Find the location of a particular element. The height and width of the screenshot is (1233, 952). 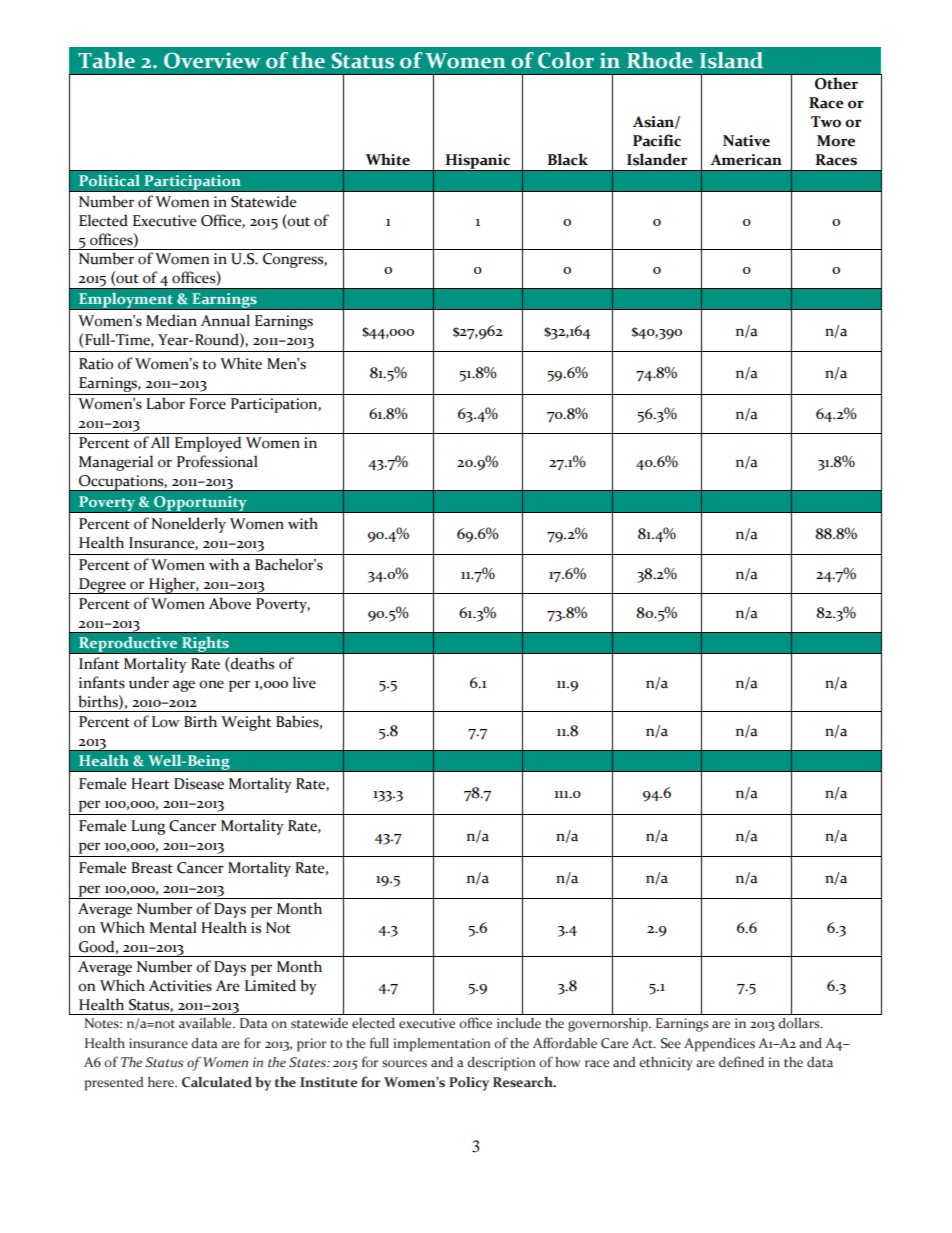

Color is located at coordinates (566, 60).
